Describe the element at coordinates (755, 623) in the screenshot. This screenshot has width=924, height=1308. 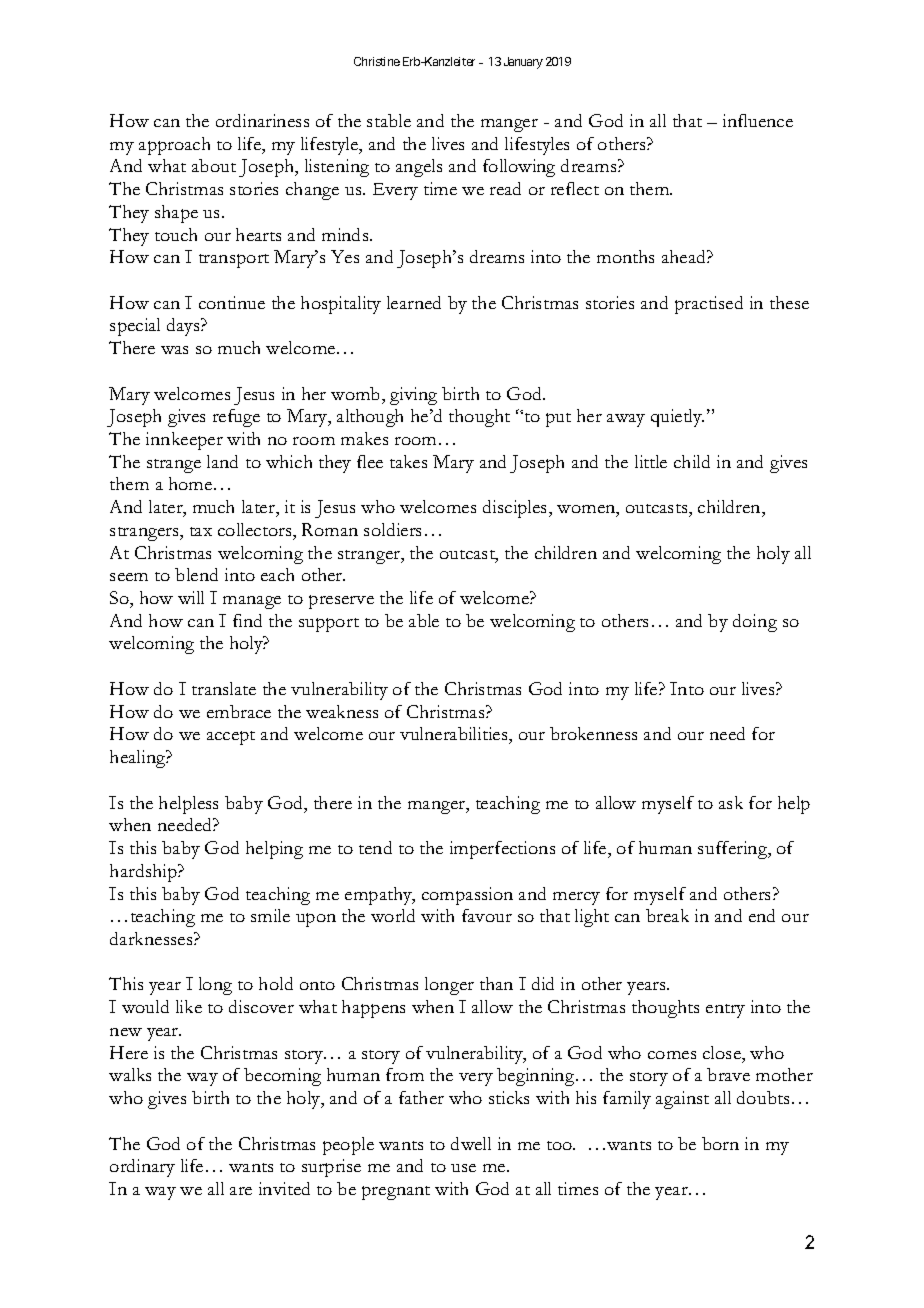
I see `doing` at that location.
